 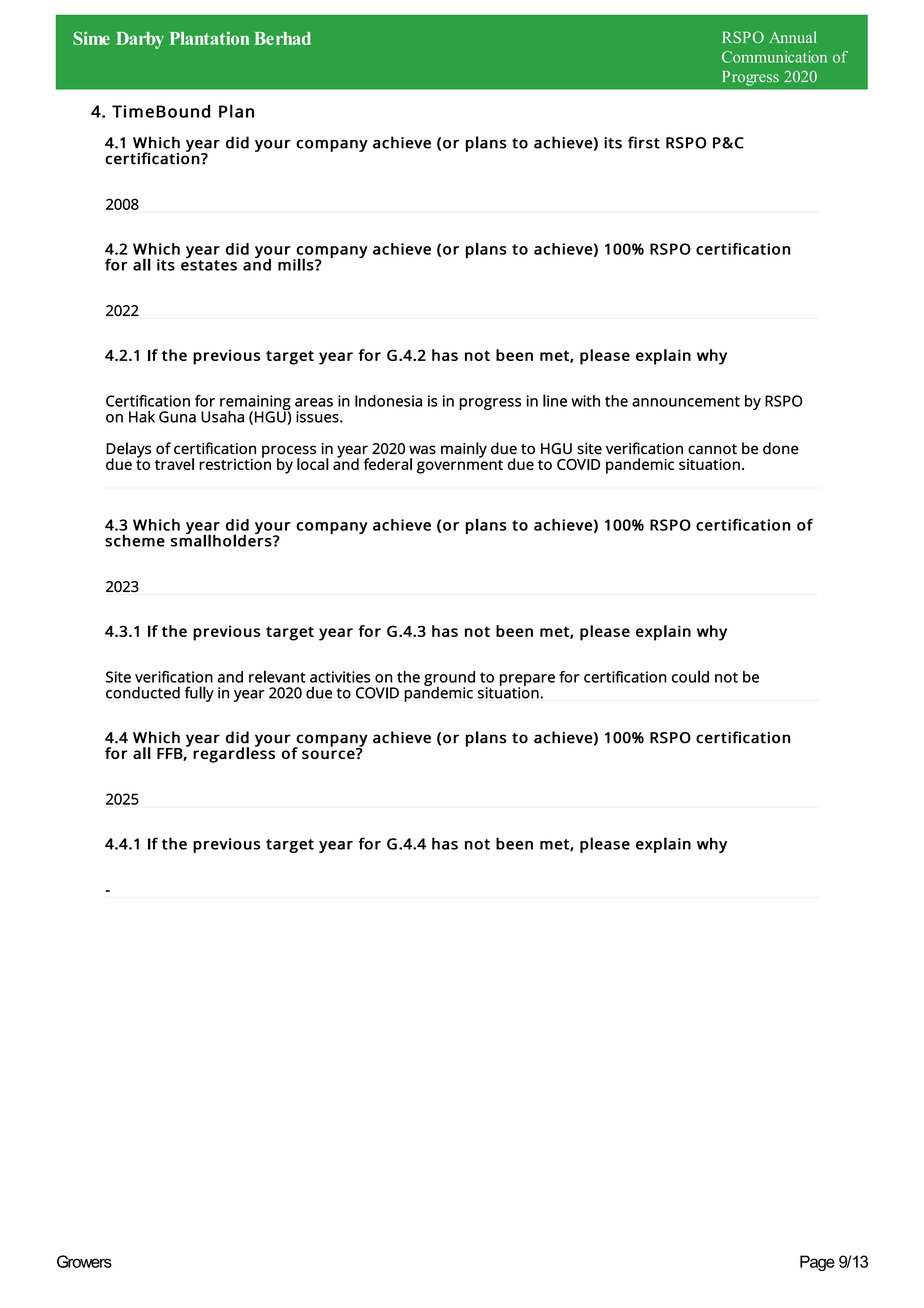 I want to click on regardless, so click(x=234, y=754).
